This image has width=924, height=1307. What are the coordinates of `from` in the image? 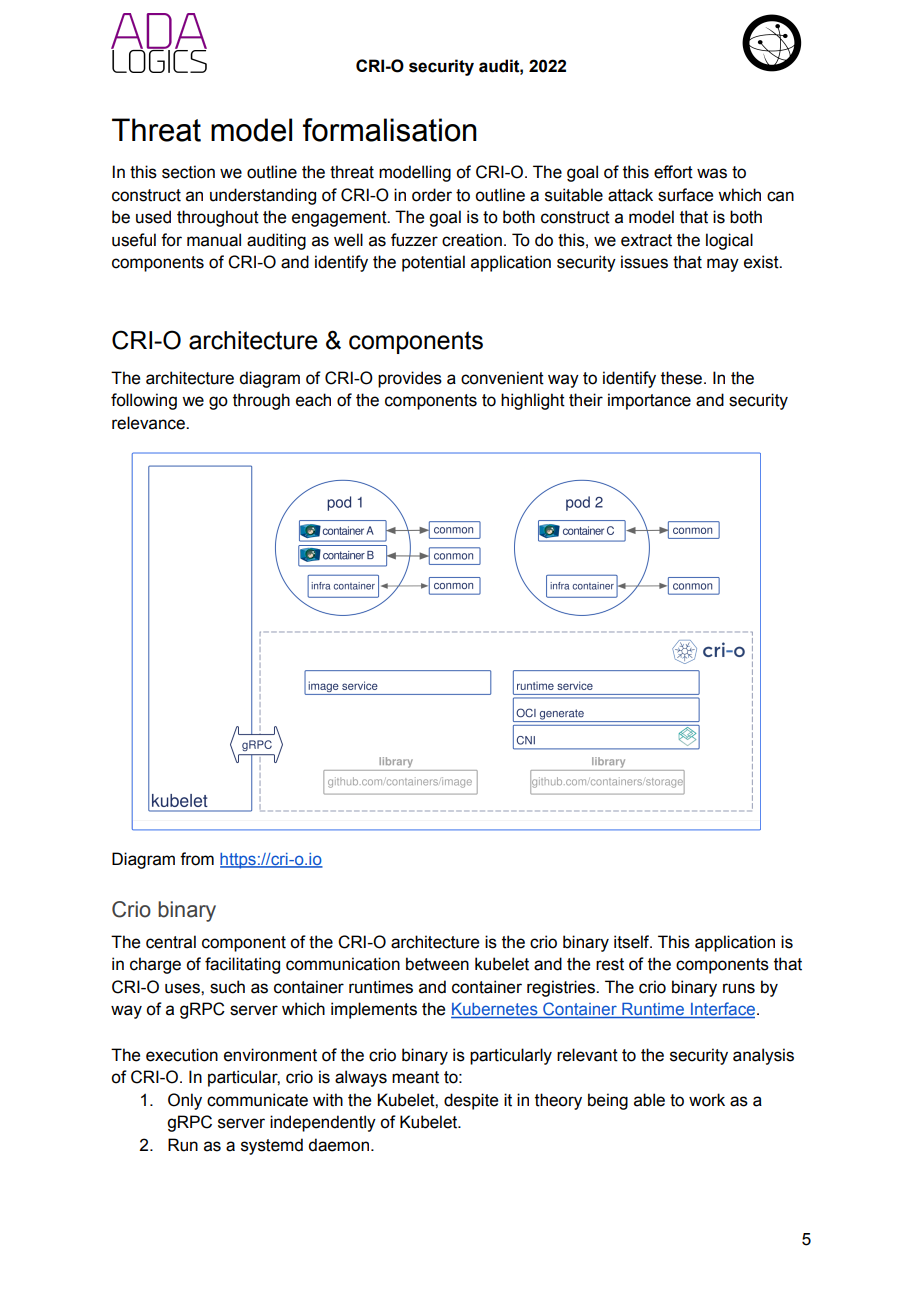 It's located at (197, 859).
